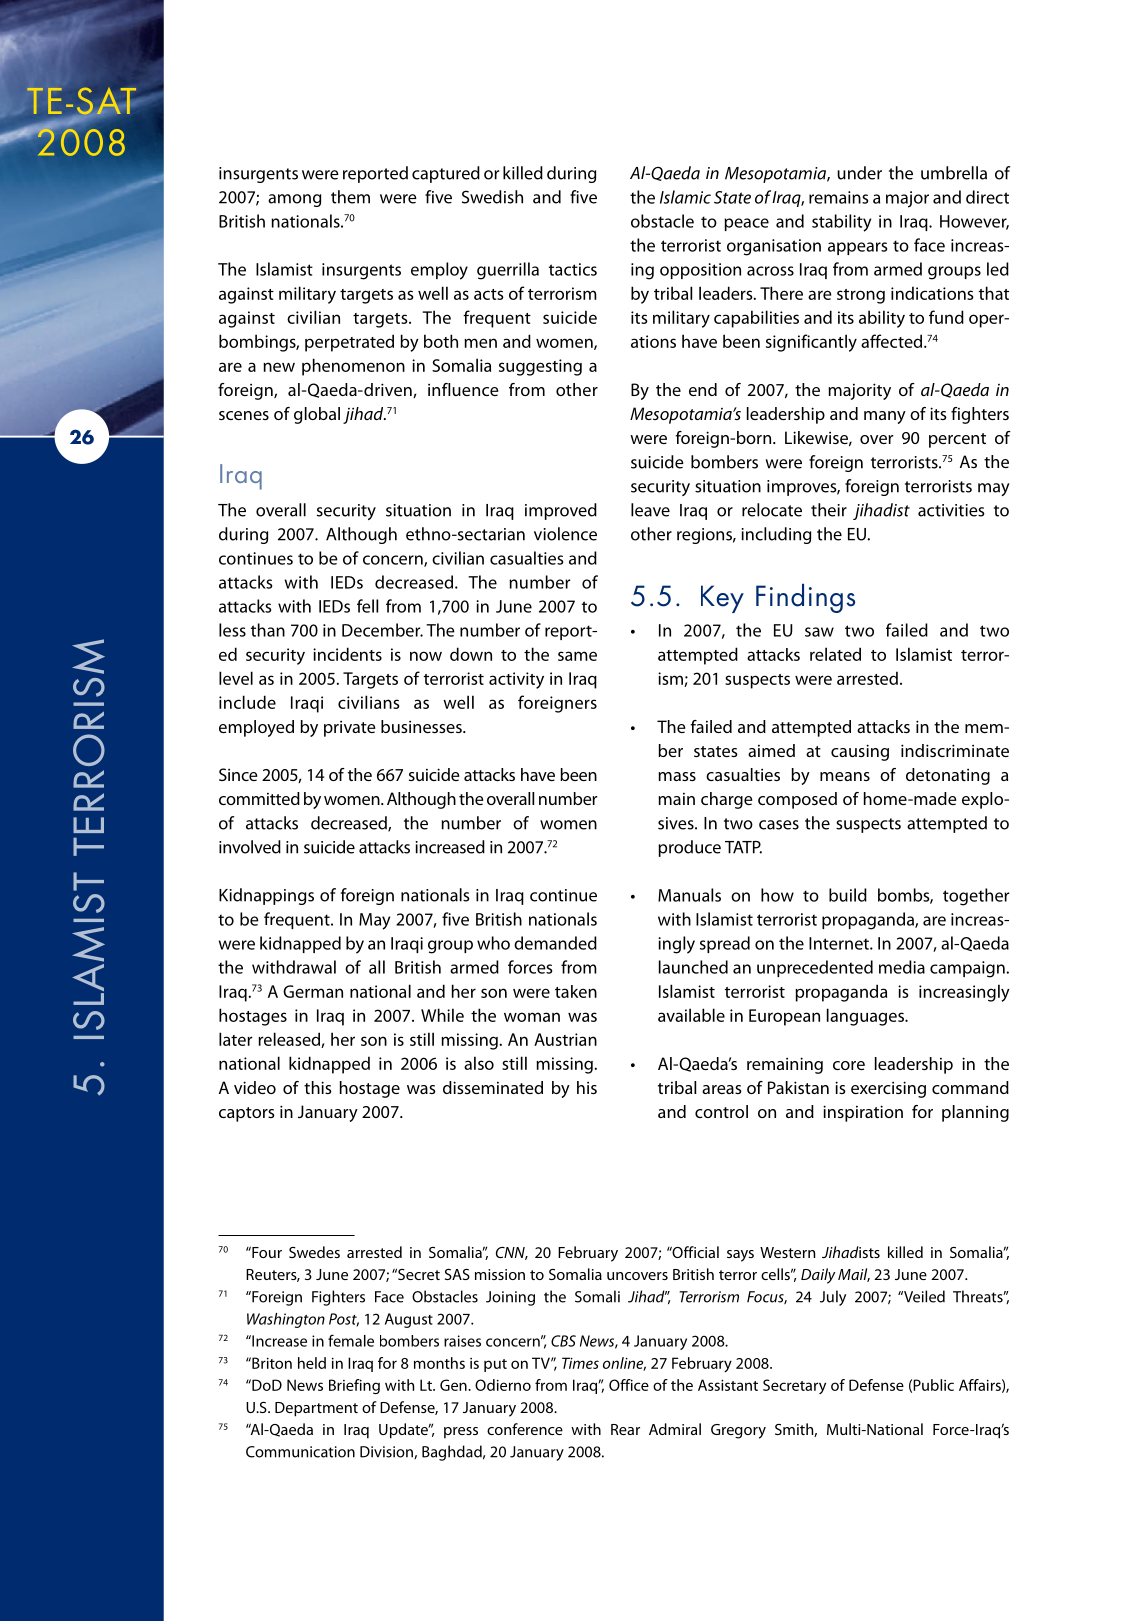 This page has width=1146, height=1621. I want to click on committed, so click(259, 798).
